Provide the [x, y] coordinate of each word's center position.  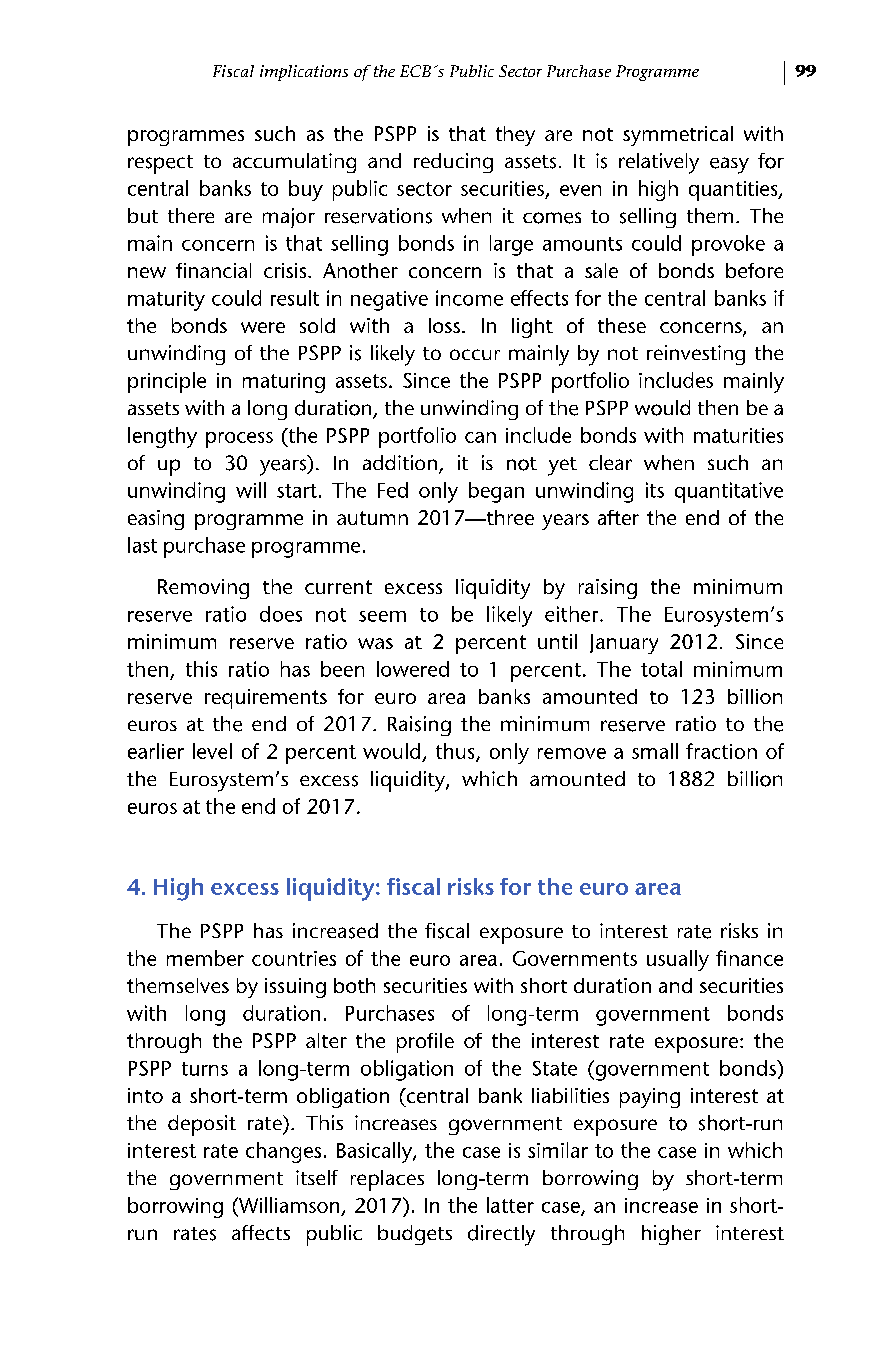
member [205, 958]
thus [456, 752]
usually [678, 960]
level [212, 751]
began [496, 492]
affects [261, 1232]
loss [444, 325]
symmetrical [678, 136]
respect [160, 164]
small [655, 751]
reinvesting [696, 355]
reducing [453, 163]
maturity [166, 301]
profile [425, 1043]
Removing [203, 589]
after [618, 517]
